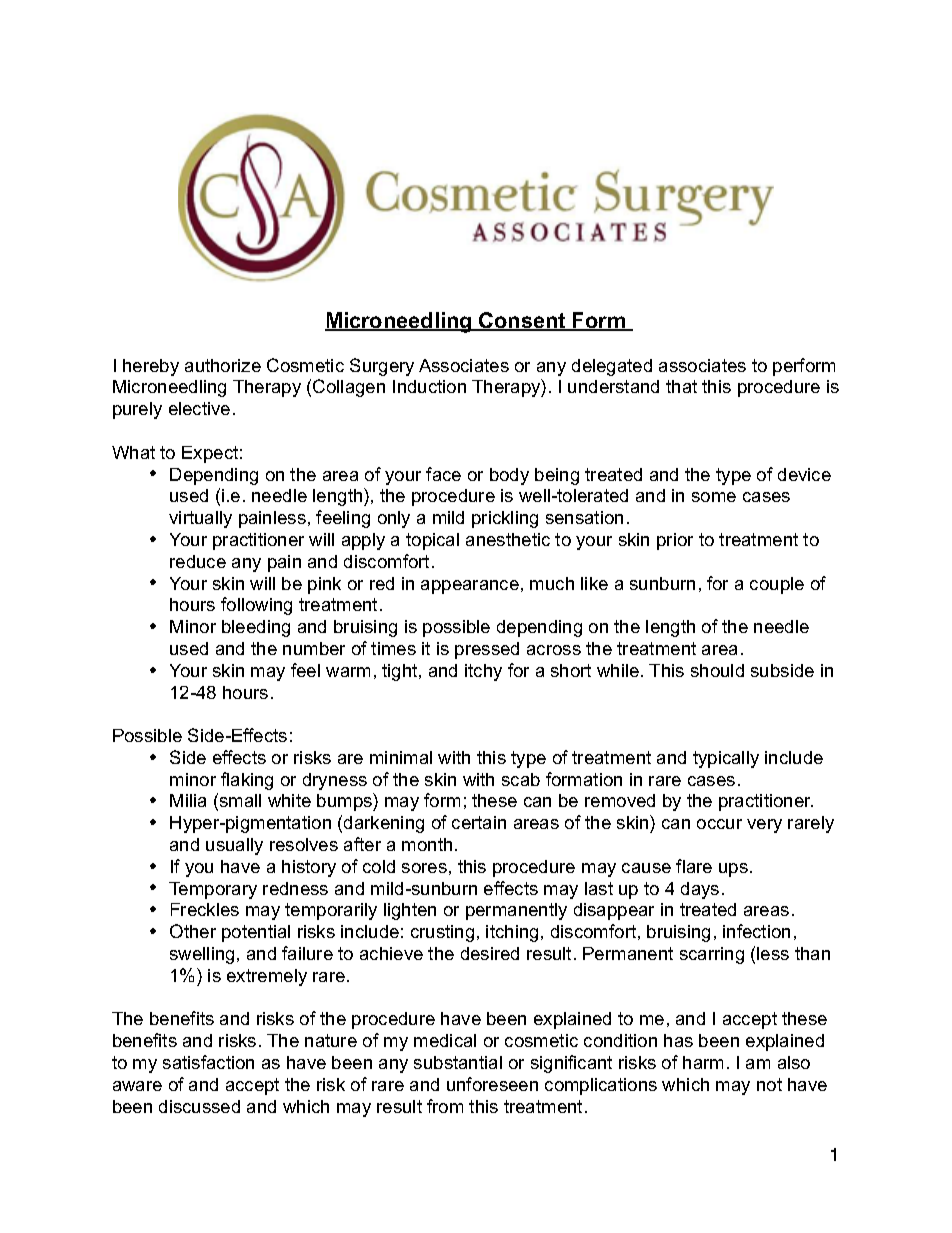 This screenshot has height=1233, width=952. Describe the element at coordinates (492, 1084) in the screenshot. I see `unforeseen` at that location.
